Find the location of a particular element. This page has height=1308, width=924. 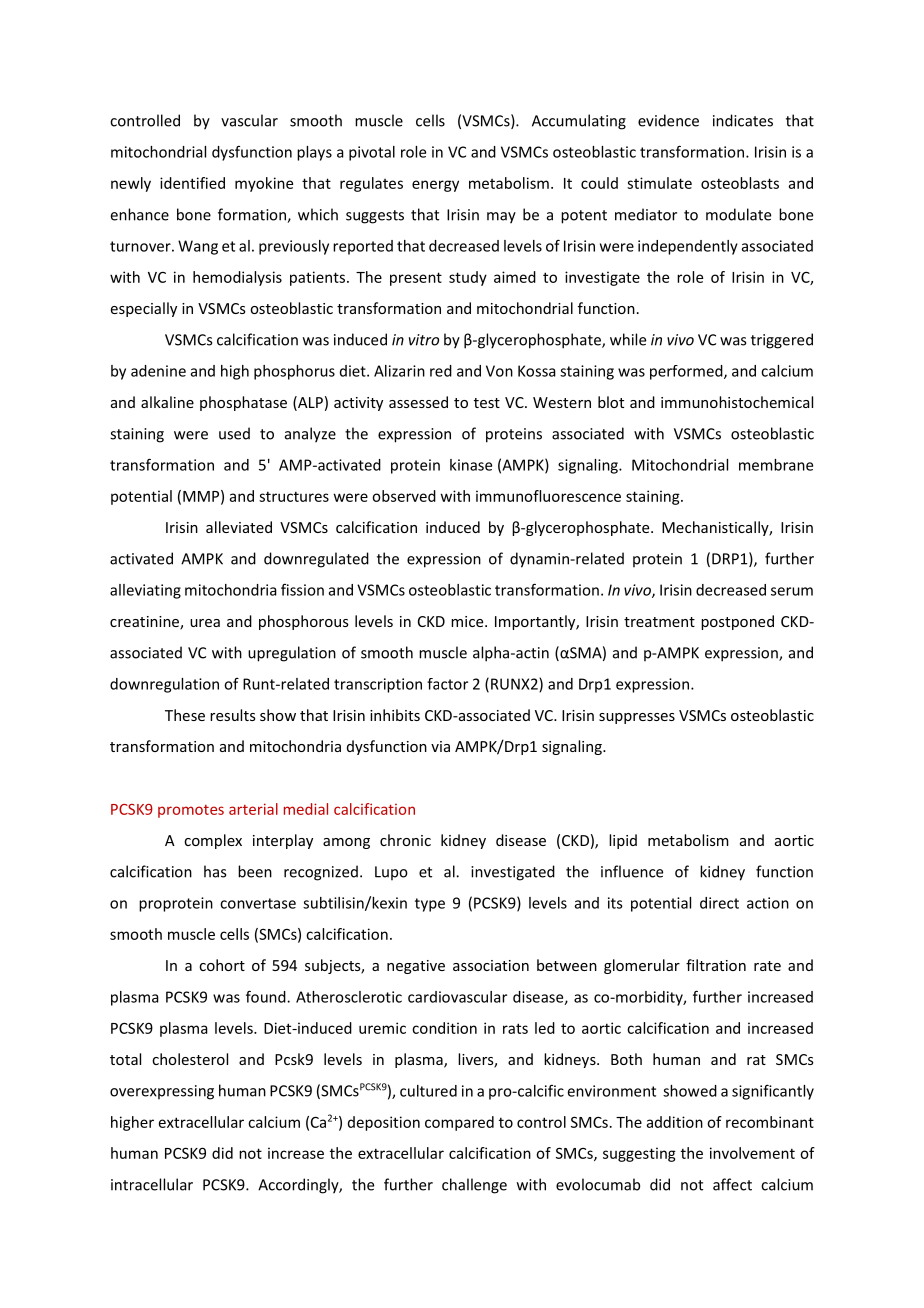

factor is located at coordinates (447, 684).
